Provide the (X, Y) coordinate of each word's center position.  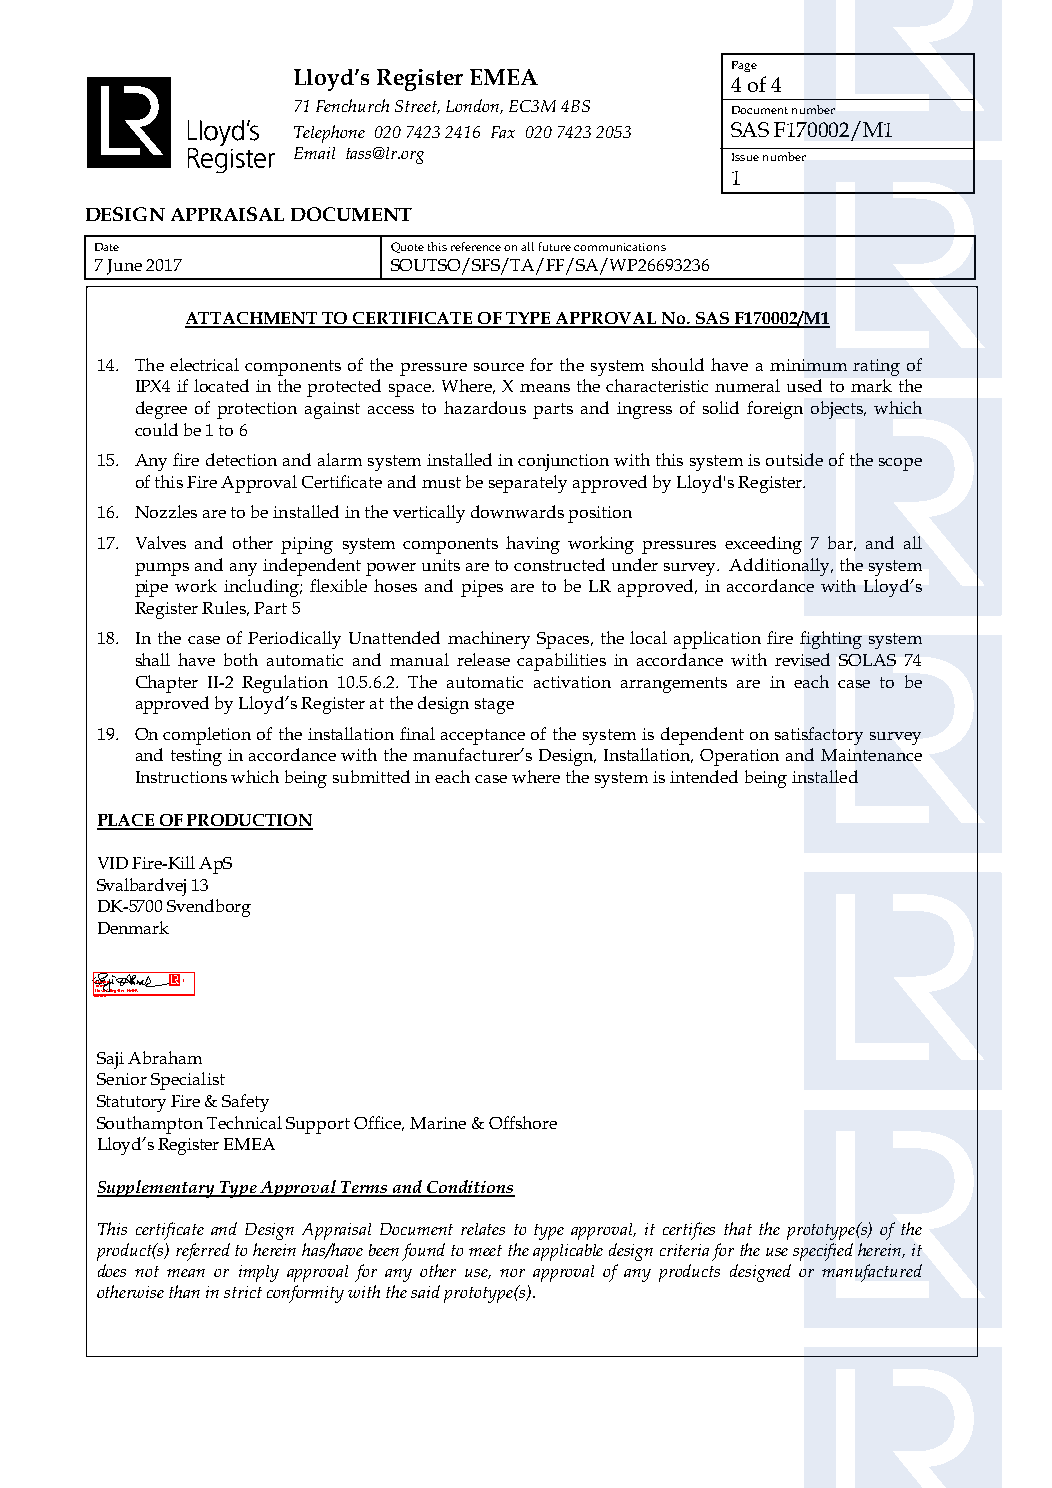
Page (744, 66)
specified (823, 1252)
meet (485, 1250)
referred (203, 1252)
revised (802, 659)
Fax (503, 132)
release (483, 659)
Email (314, 153)
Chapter (167, 684)
